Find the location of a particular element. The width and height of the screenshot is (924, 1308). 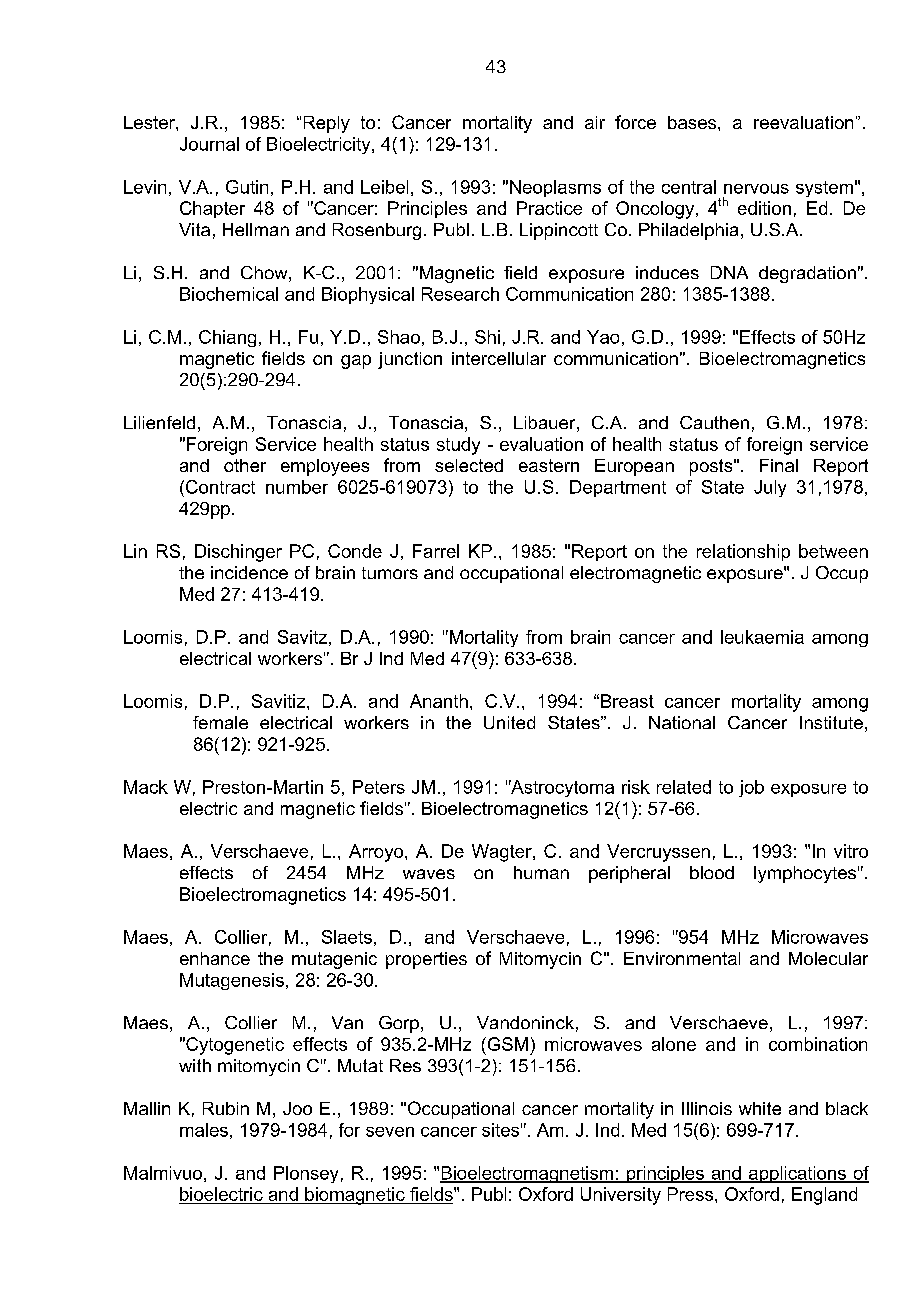

nervous is located at coordinates (756, 189).
